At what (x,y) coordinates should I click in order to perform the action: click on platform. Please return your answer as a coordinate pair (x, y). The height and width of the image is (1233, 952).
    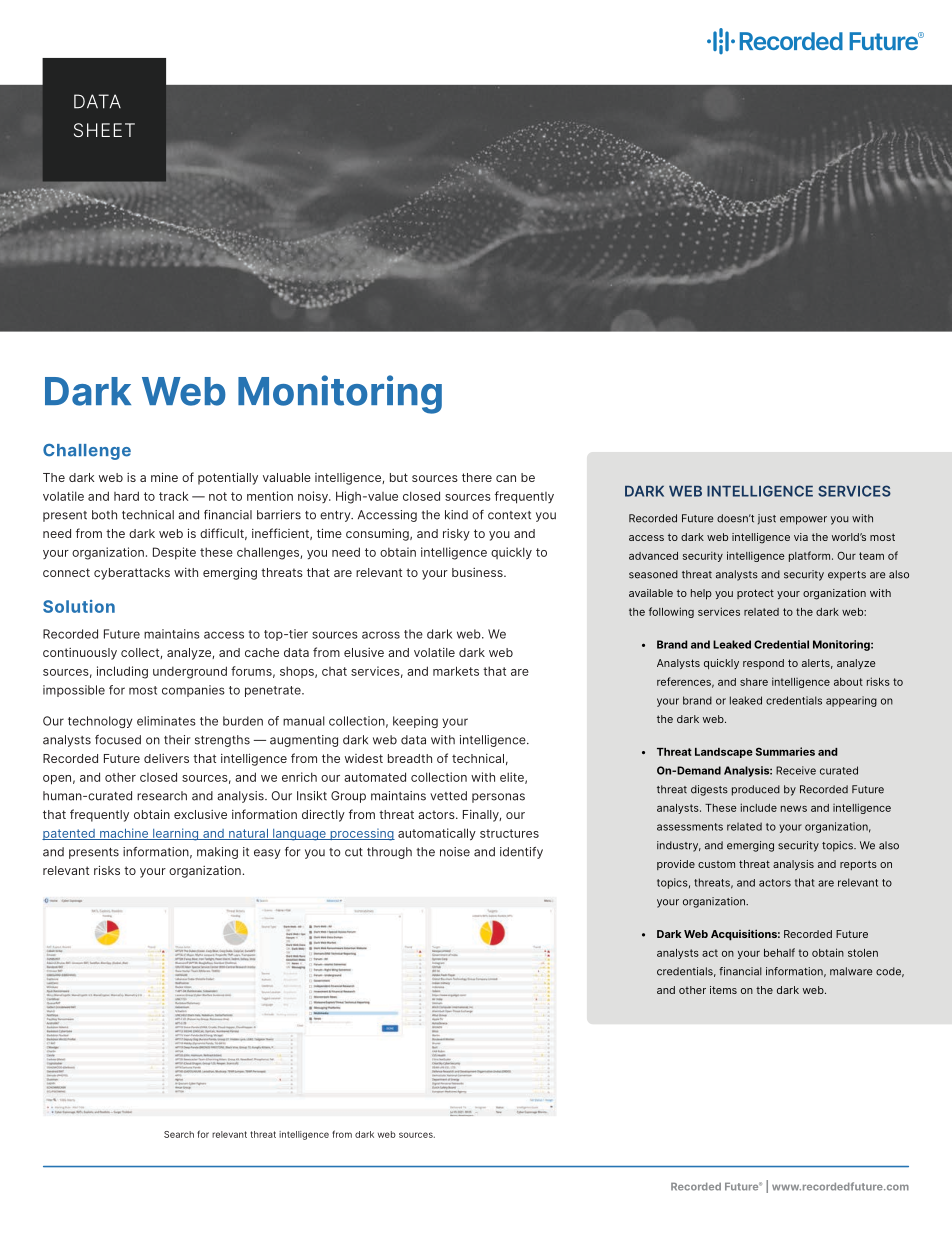
    Looking at the image, I should click on (811, 556).
